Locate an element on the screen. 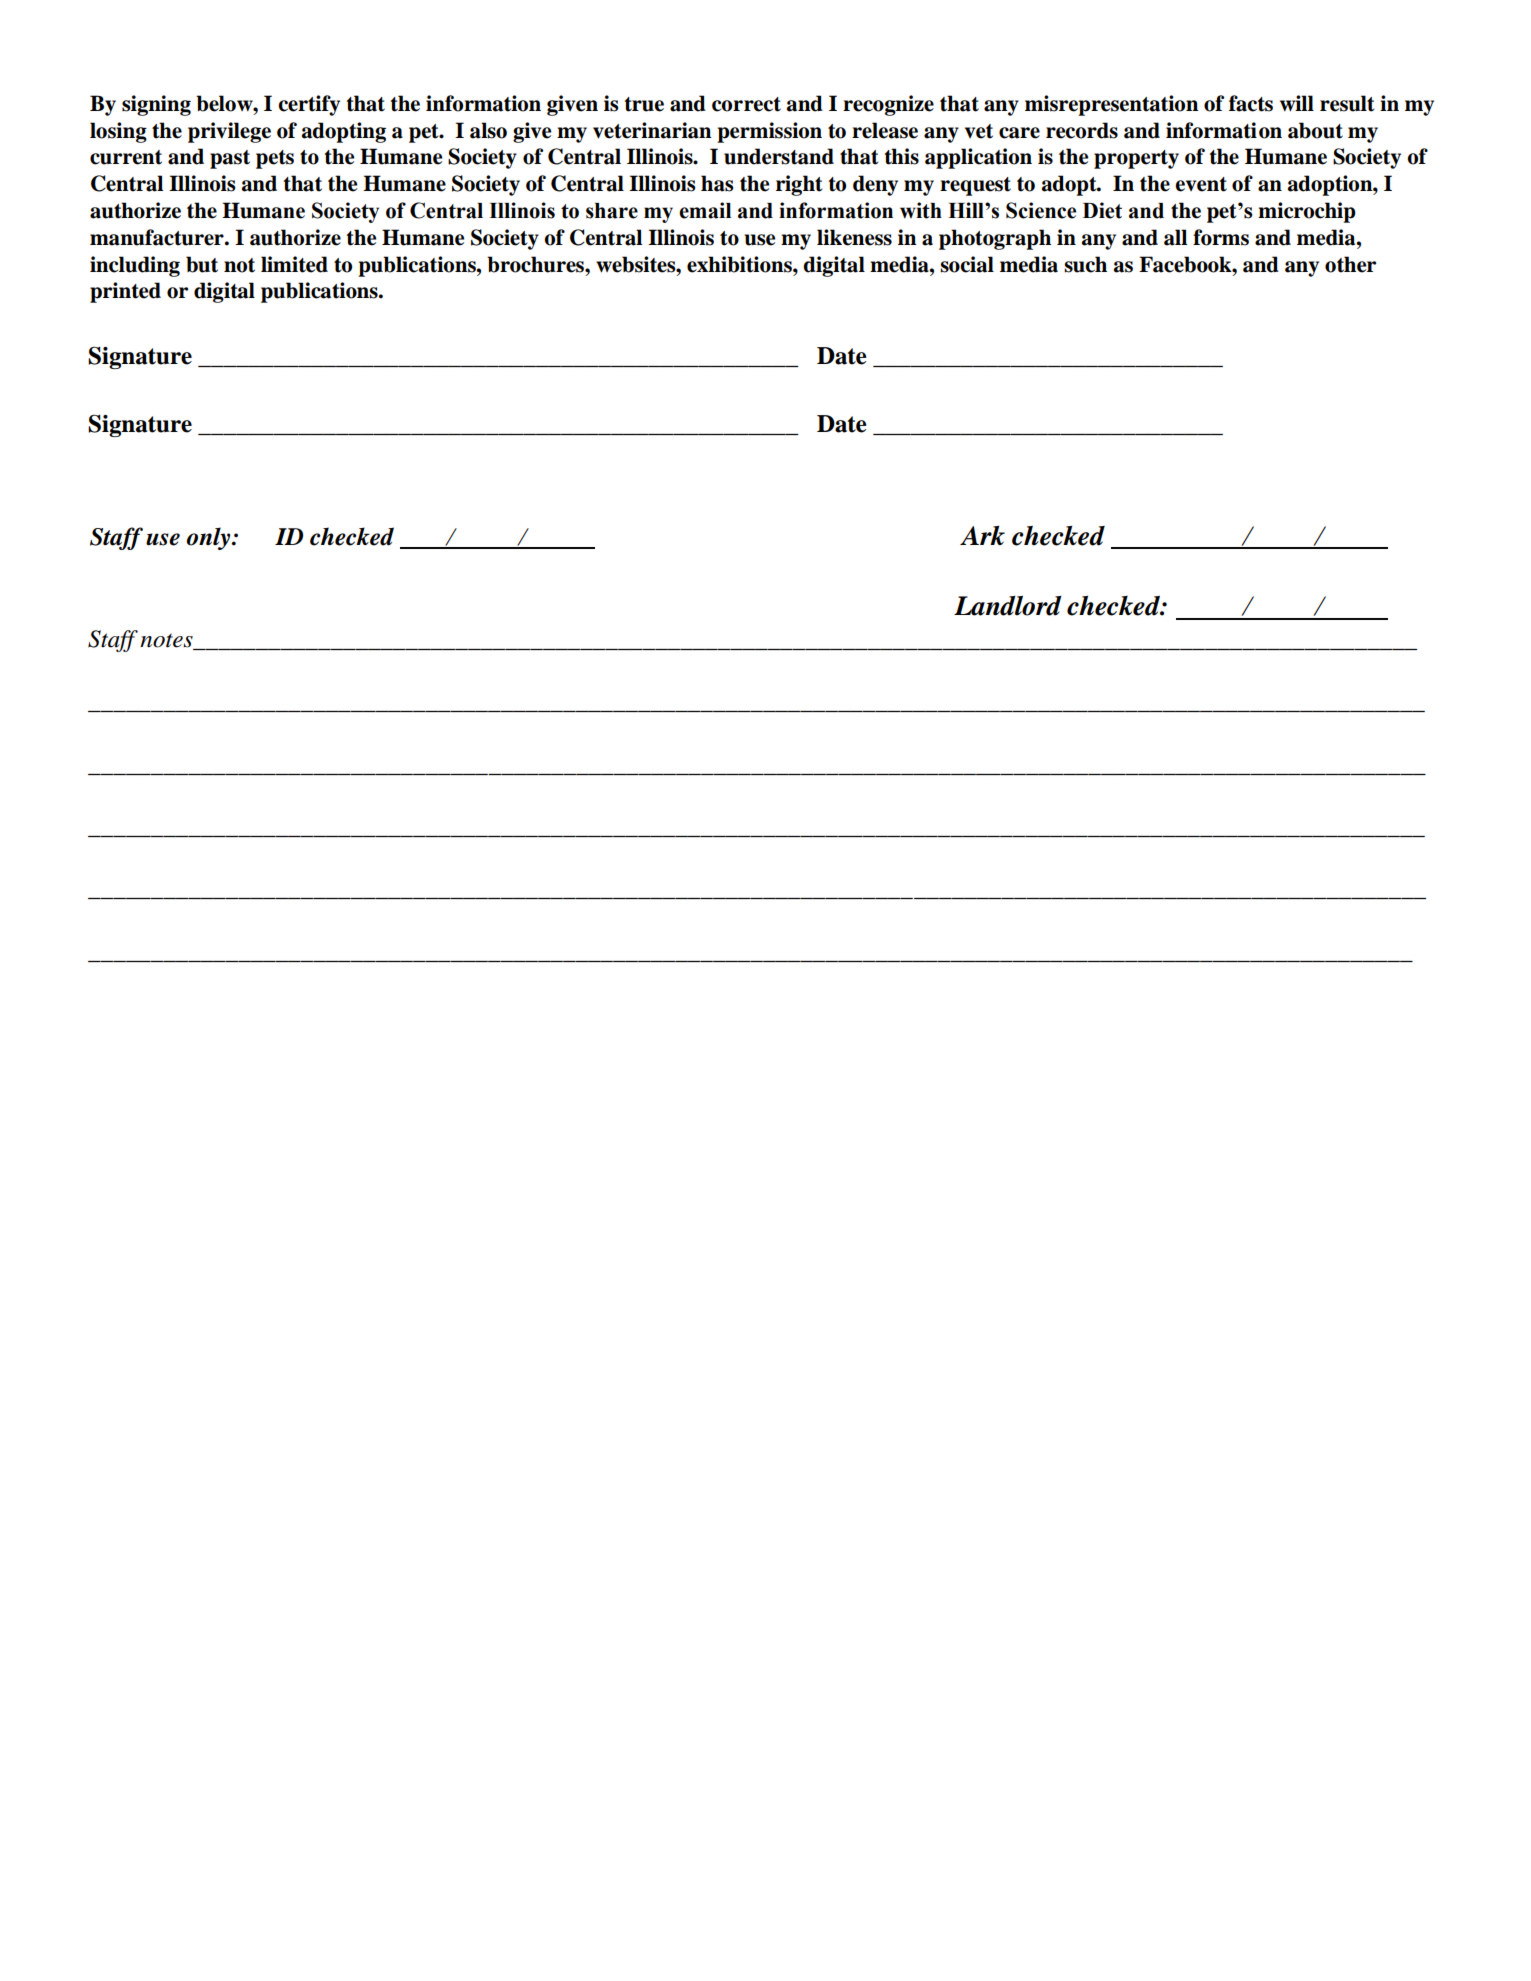 This screenshot has height=1981, width=1531. facts is located at coordinates (1251, 103).
